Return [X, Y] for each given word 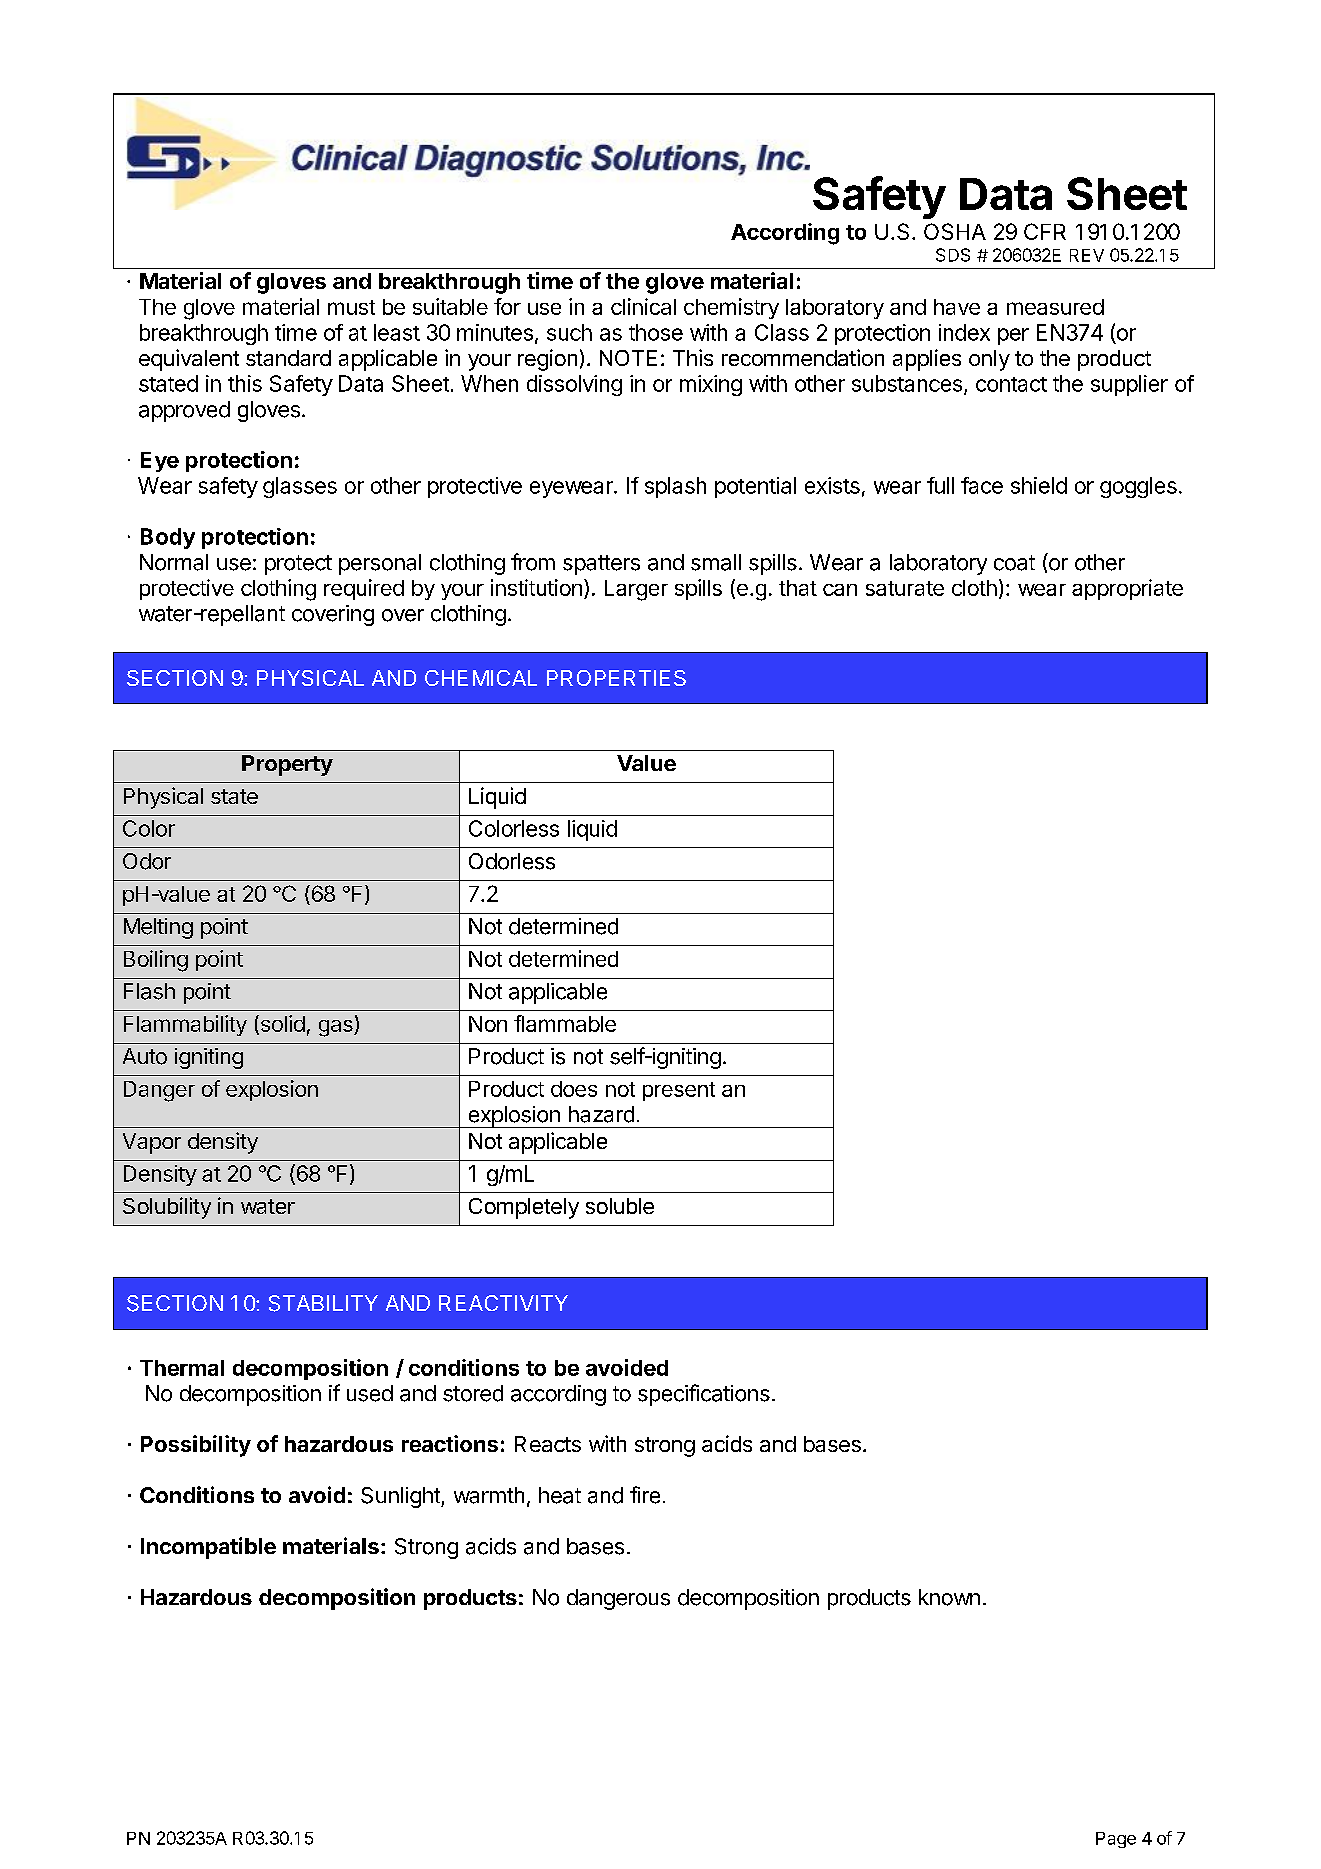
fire [645, 1495]
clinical [643, 306]
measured [1055, 307]
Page [1116, 1840]
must [351, 307]
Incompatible [208, 1548]
